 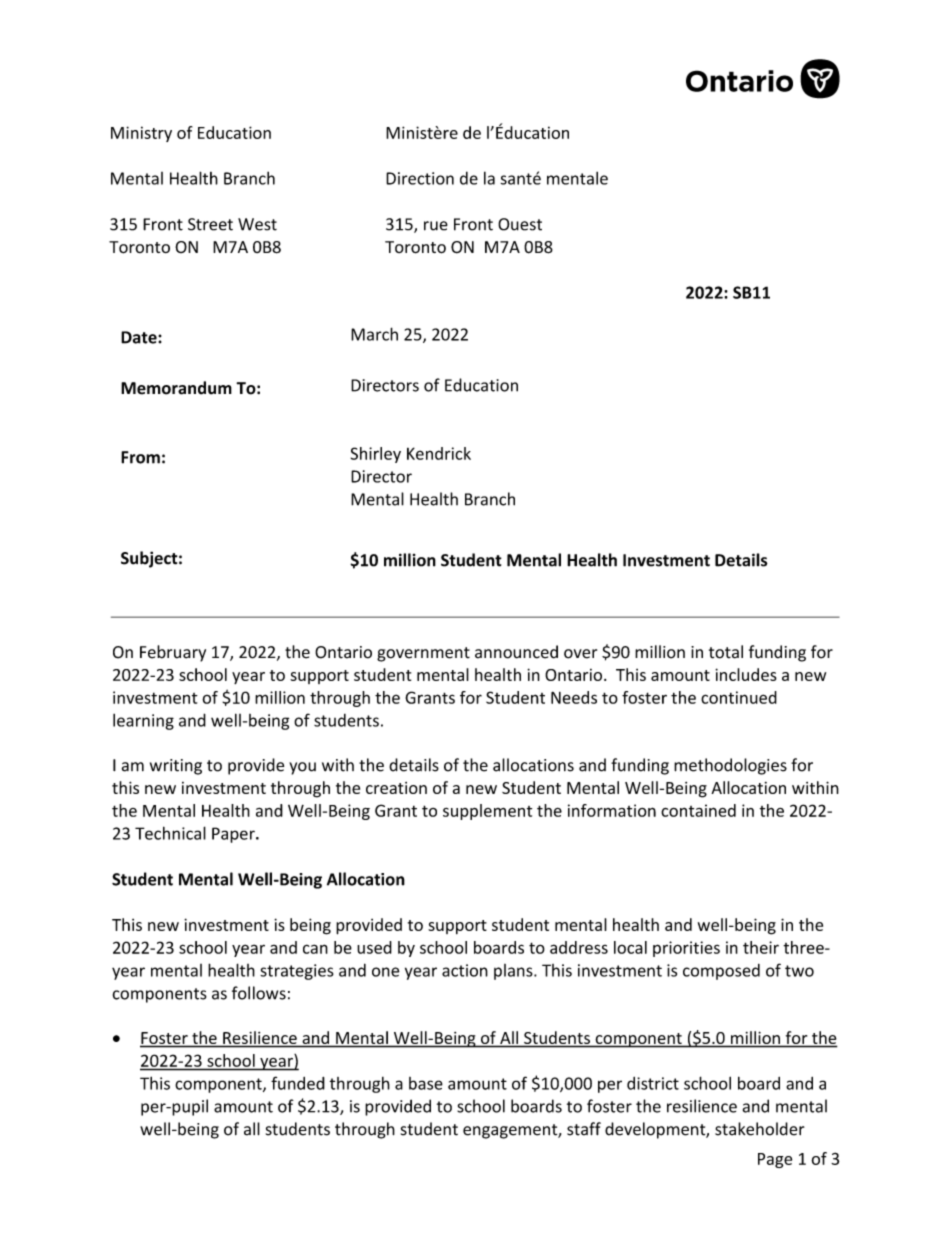 I want to click on February, so click(x=173, y=653).
